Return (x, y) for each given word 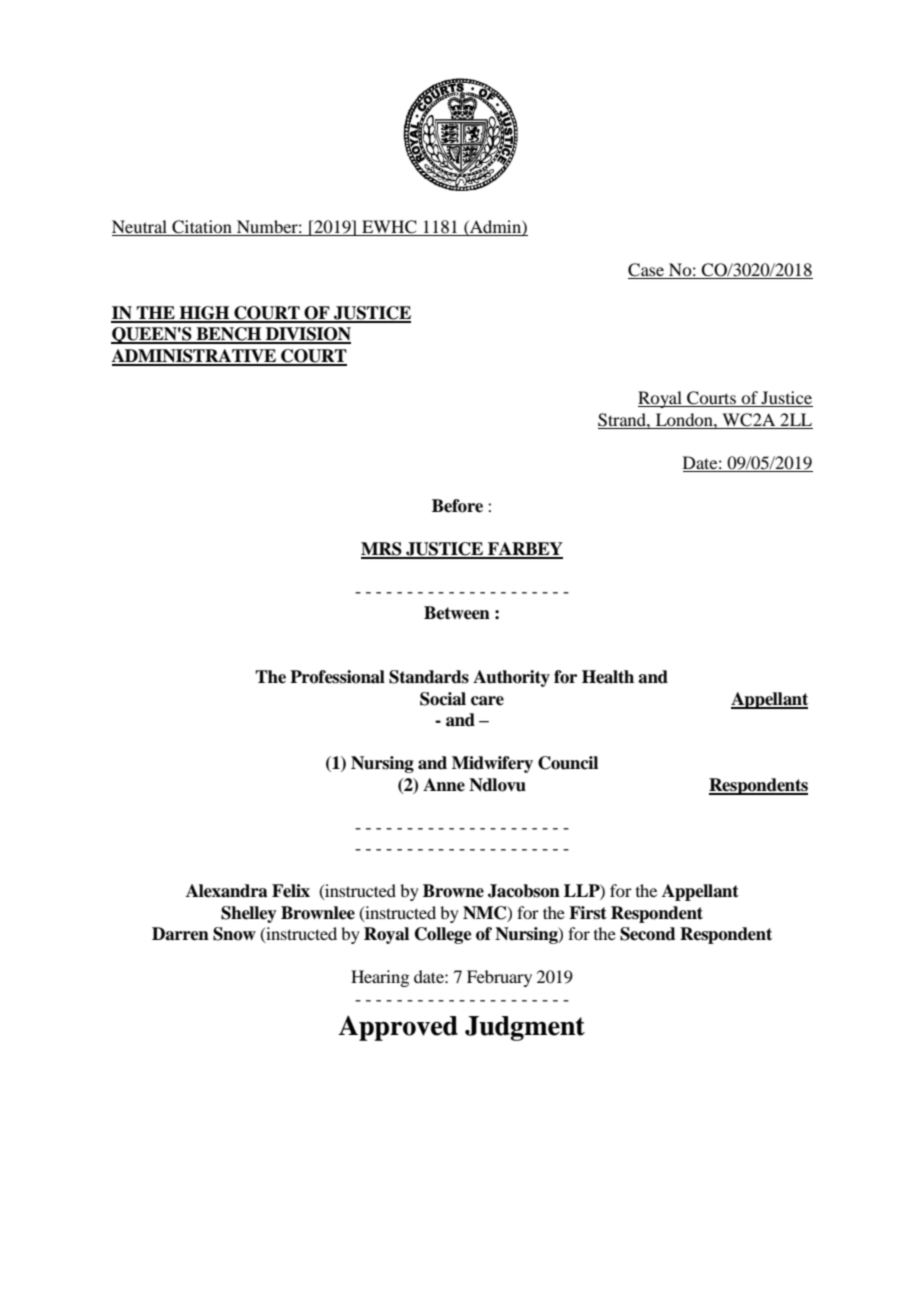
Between (457, 613)
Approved (398, 1028)
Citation (202, 228)
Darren (180, 934)
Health (608, 677)
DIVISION (307, 335)
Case (647, 271)
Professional (337, 677)
